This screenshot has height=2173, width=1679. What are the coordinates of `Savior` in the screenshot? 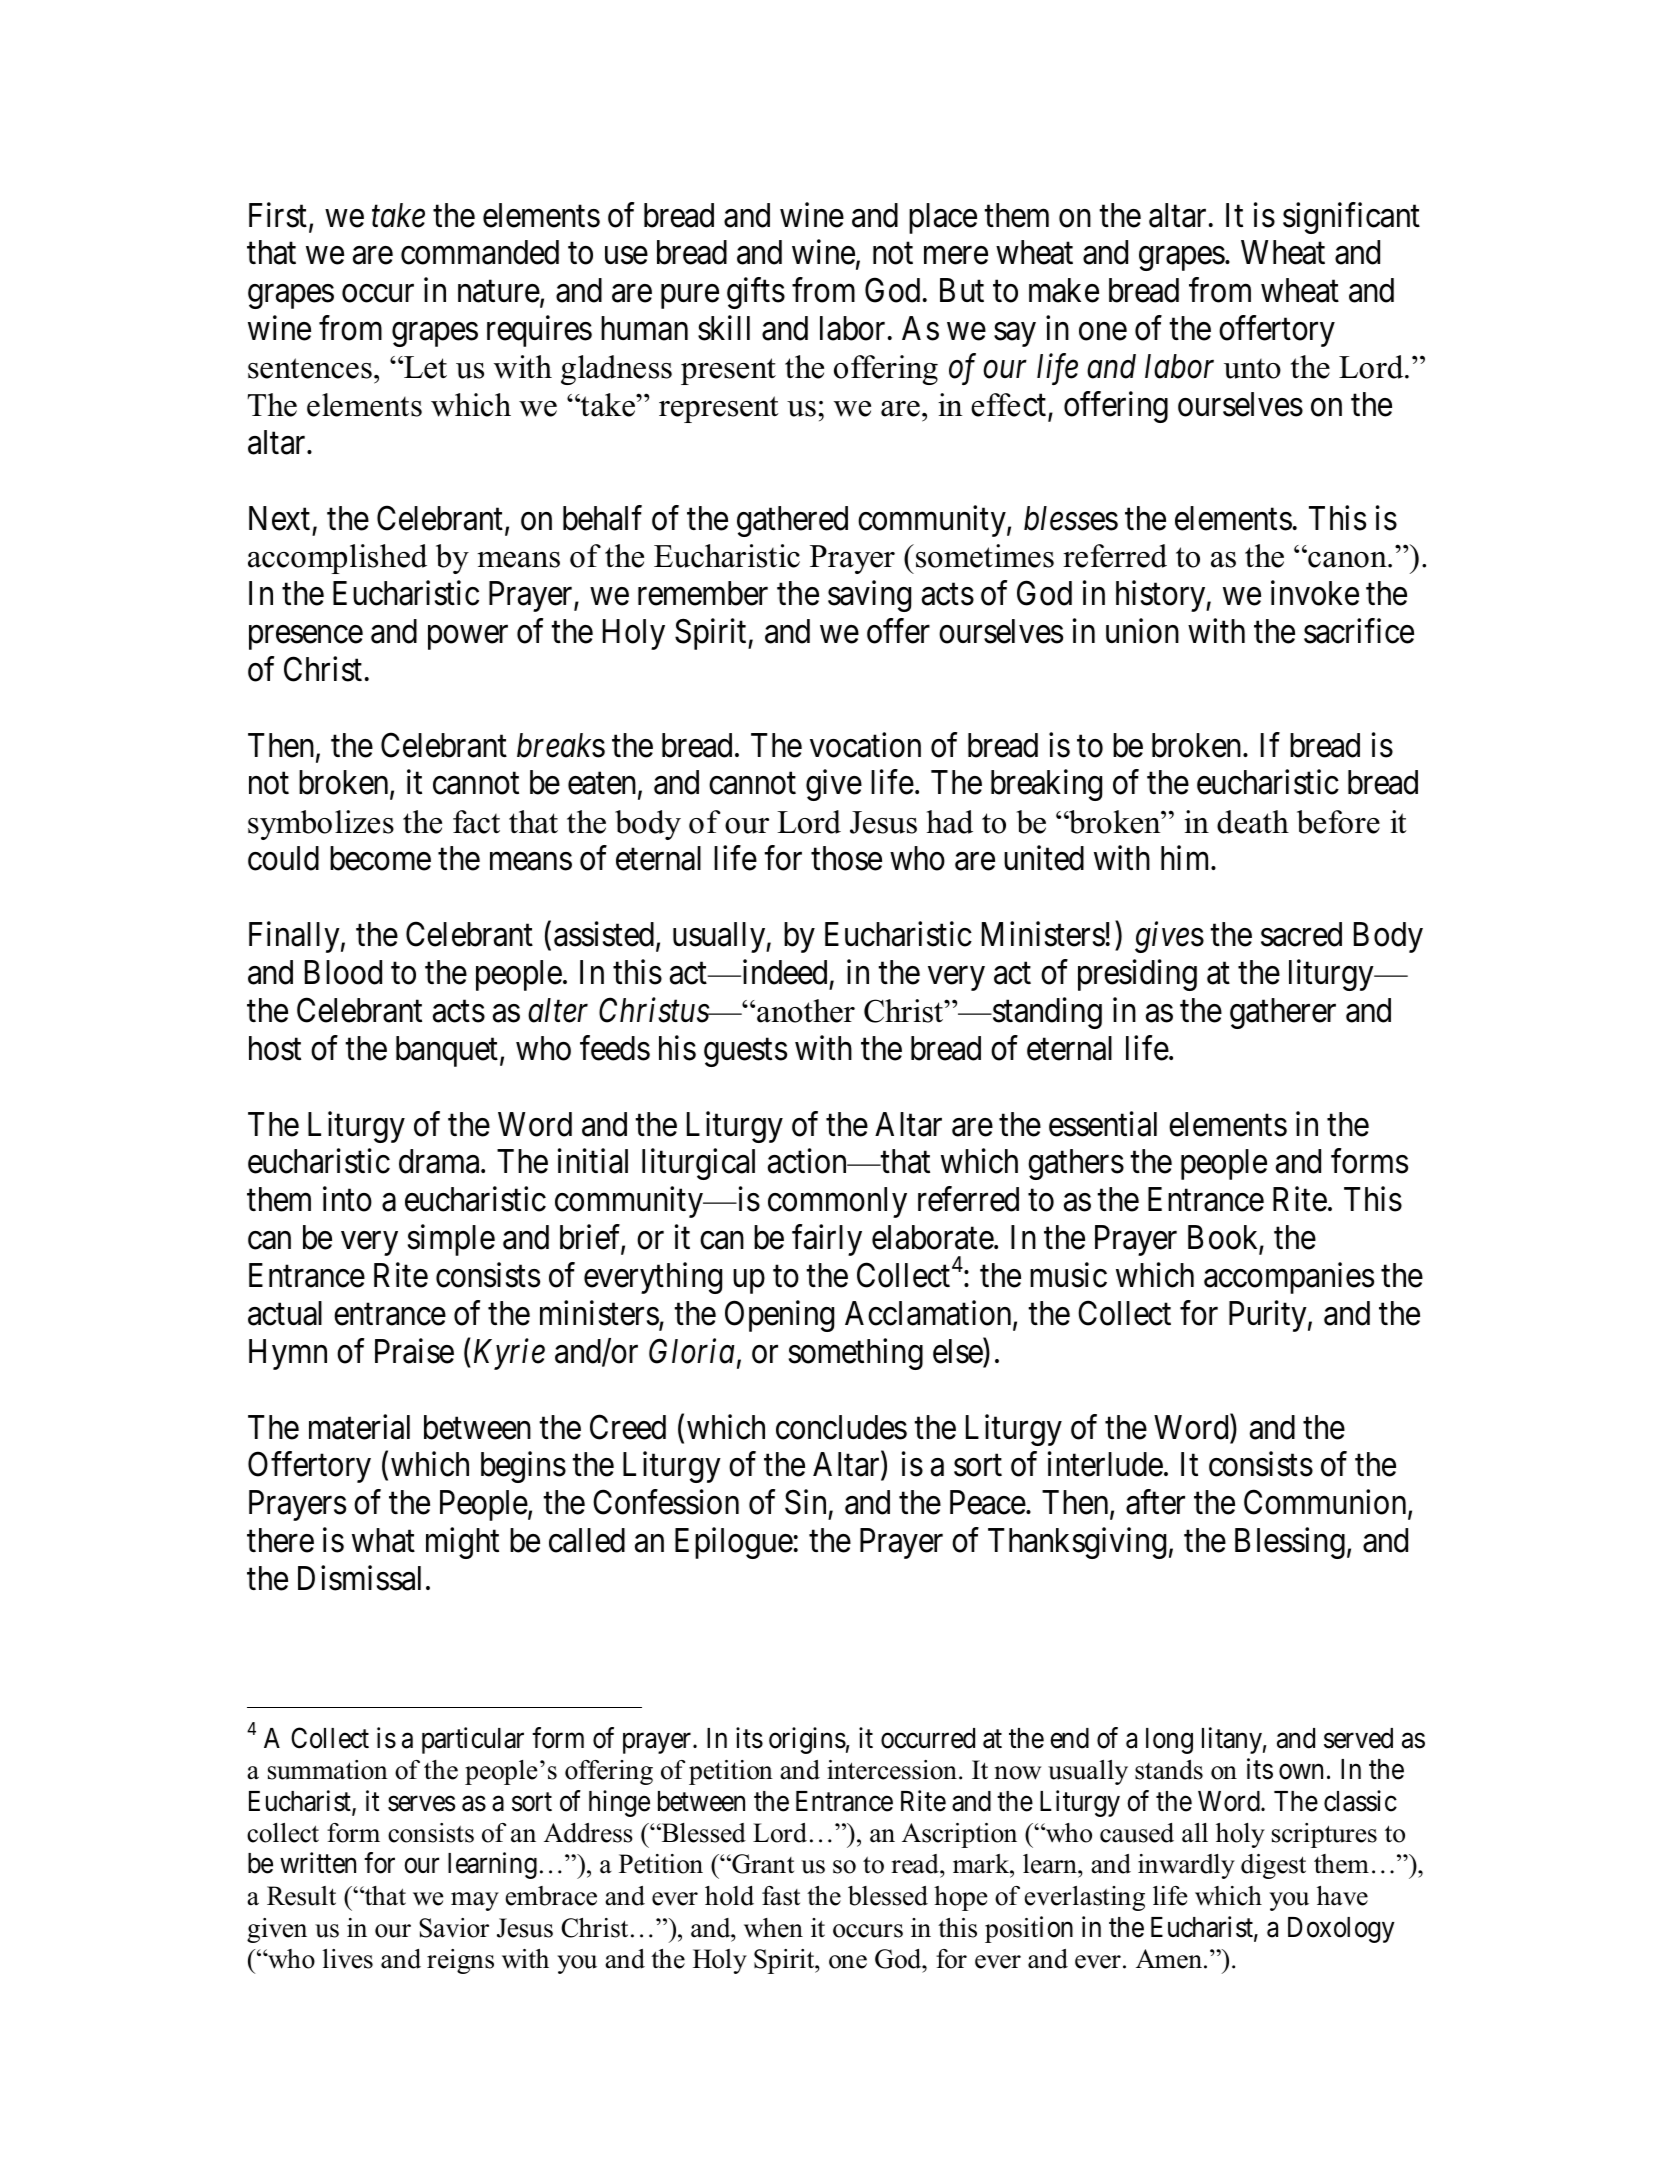 It's located at (454, 1928).
